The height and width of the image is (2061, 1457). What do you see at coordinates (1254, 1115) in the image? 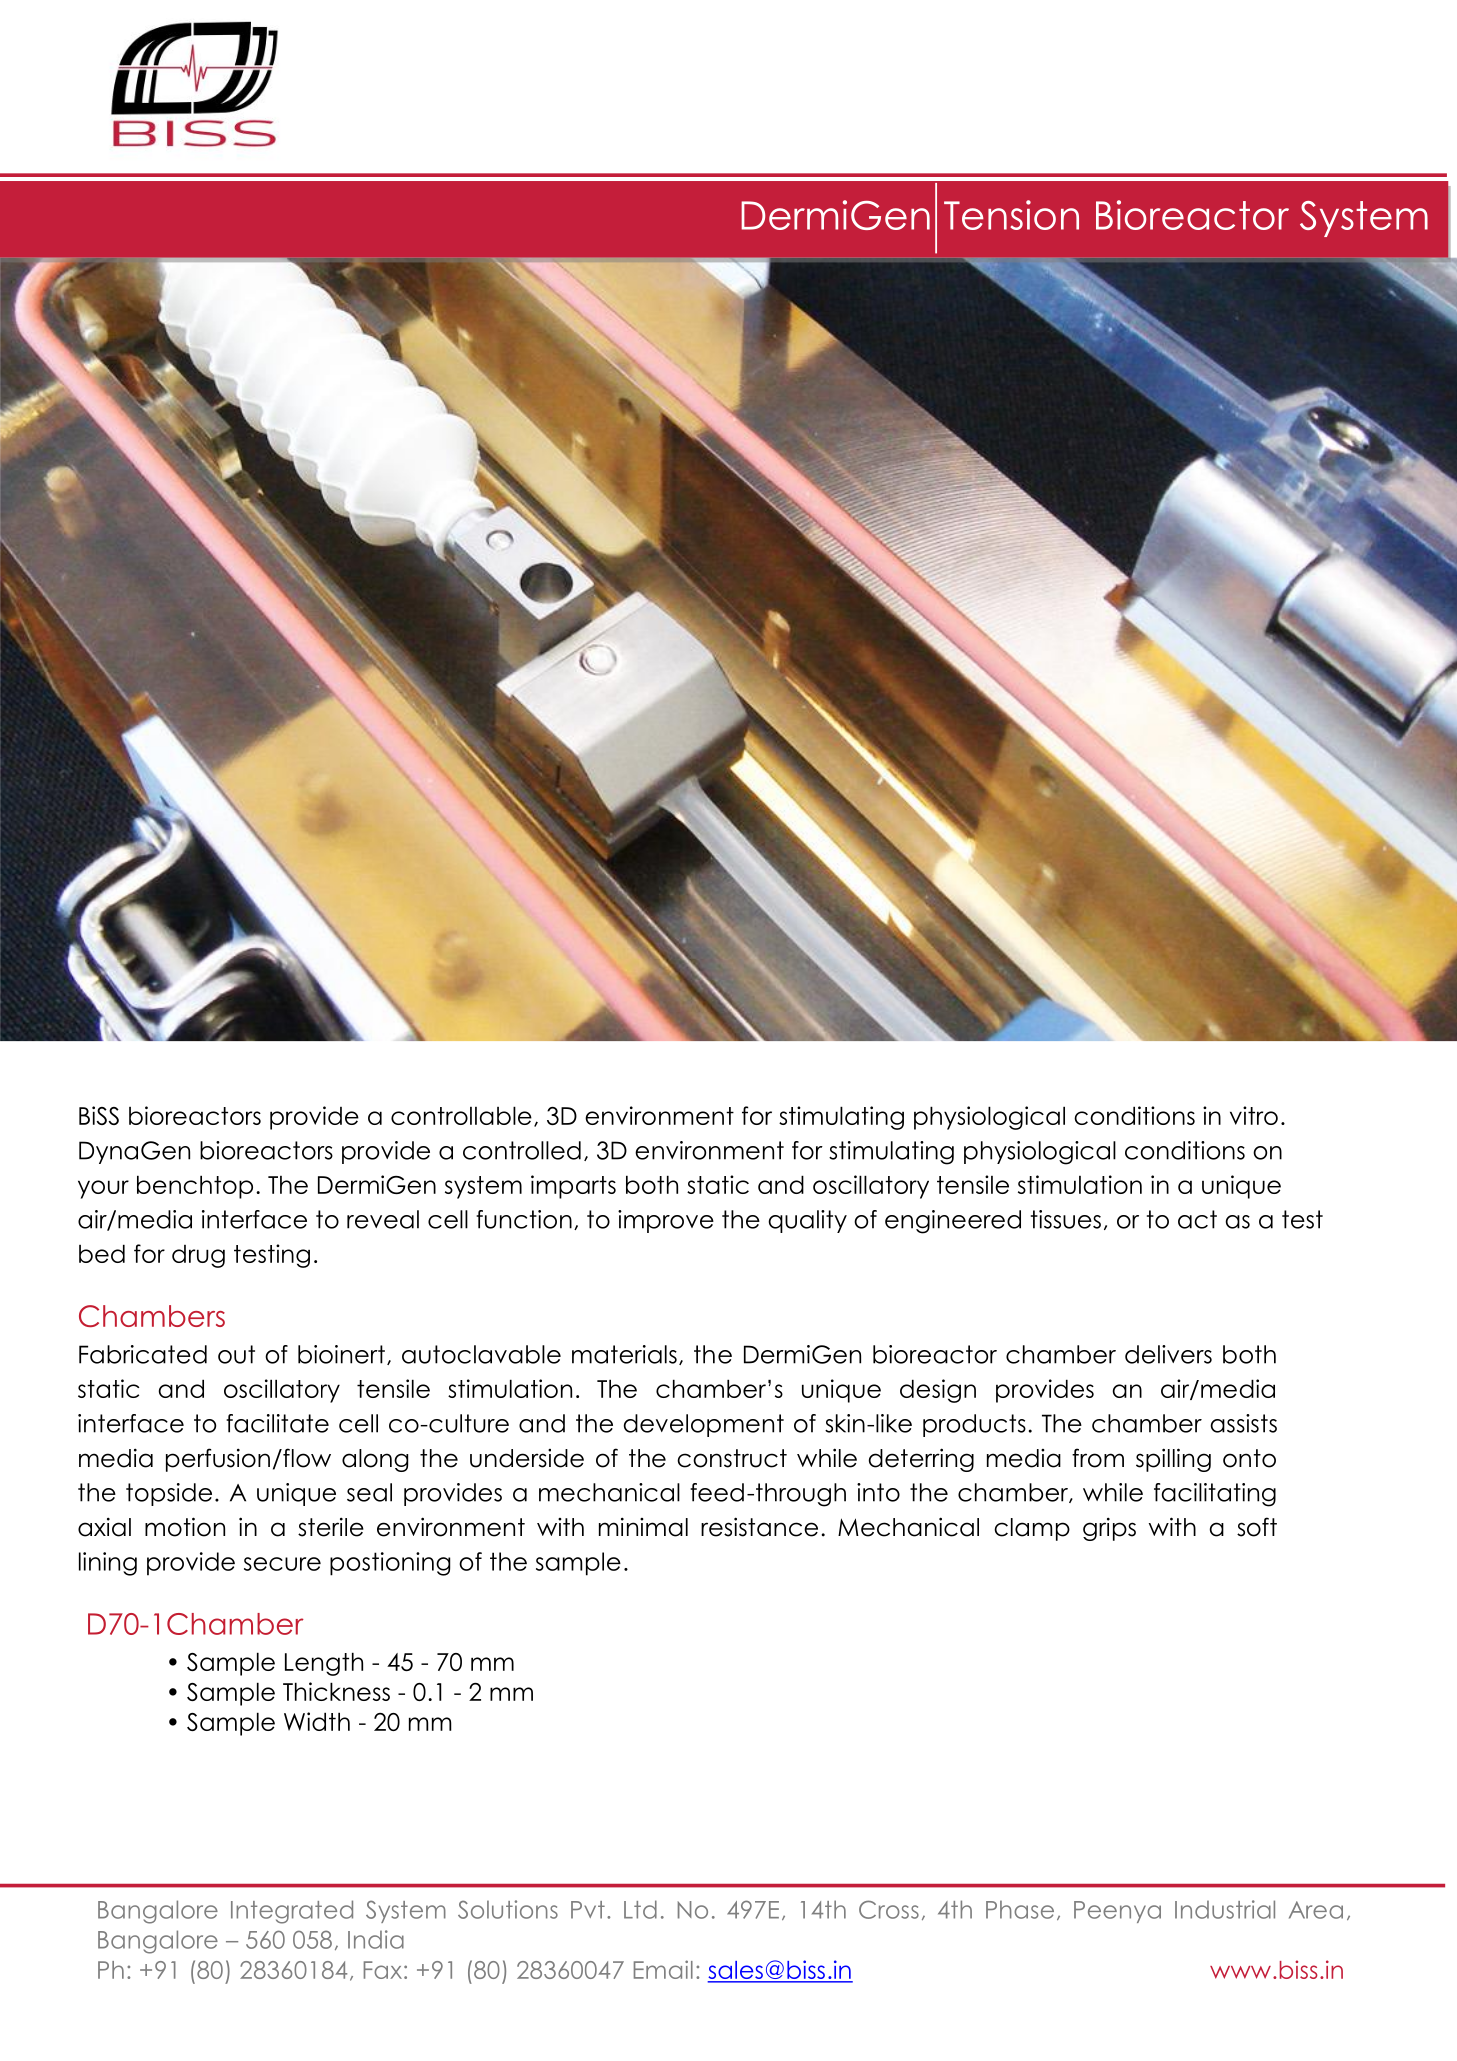
I see `vitro` at bounding box center [1254, 1115].
